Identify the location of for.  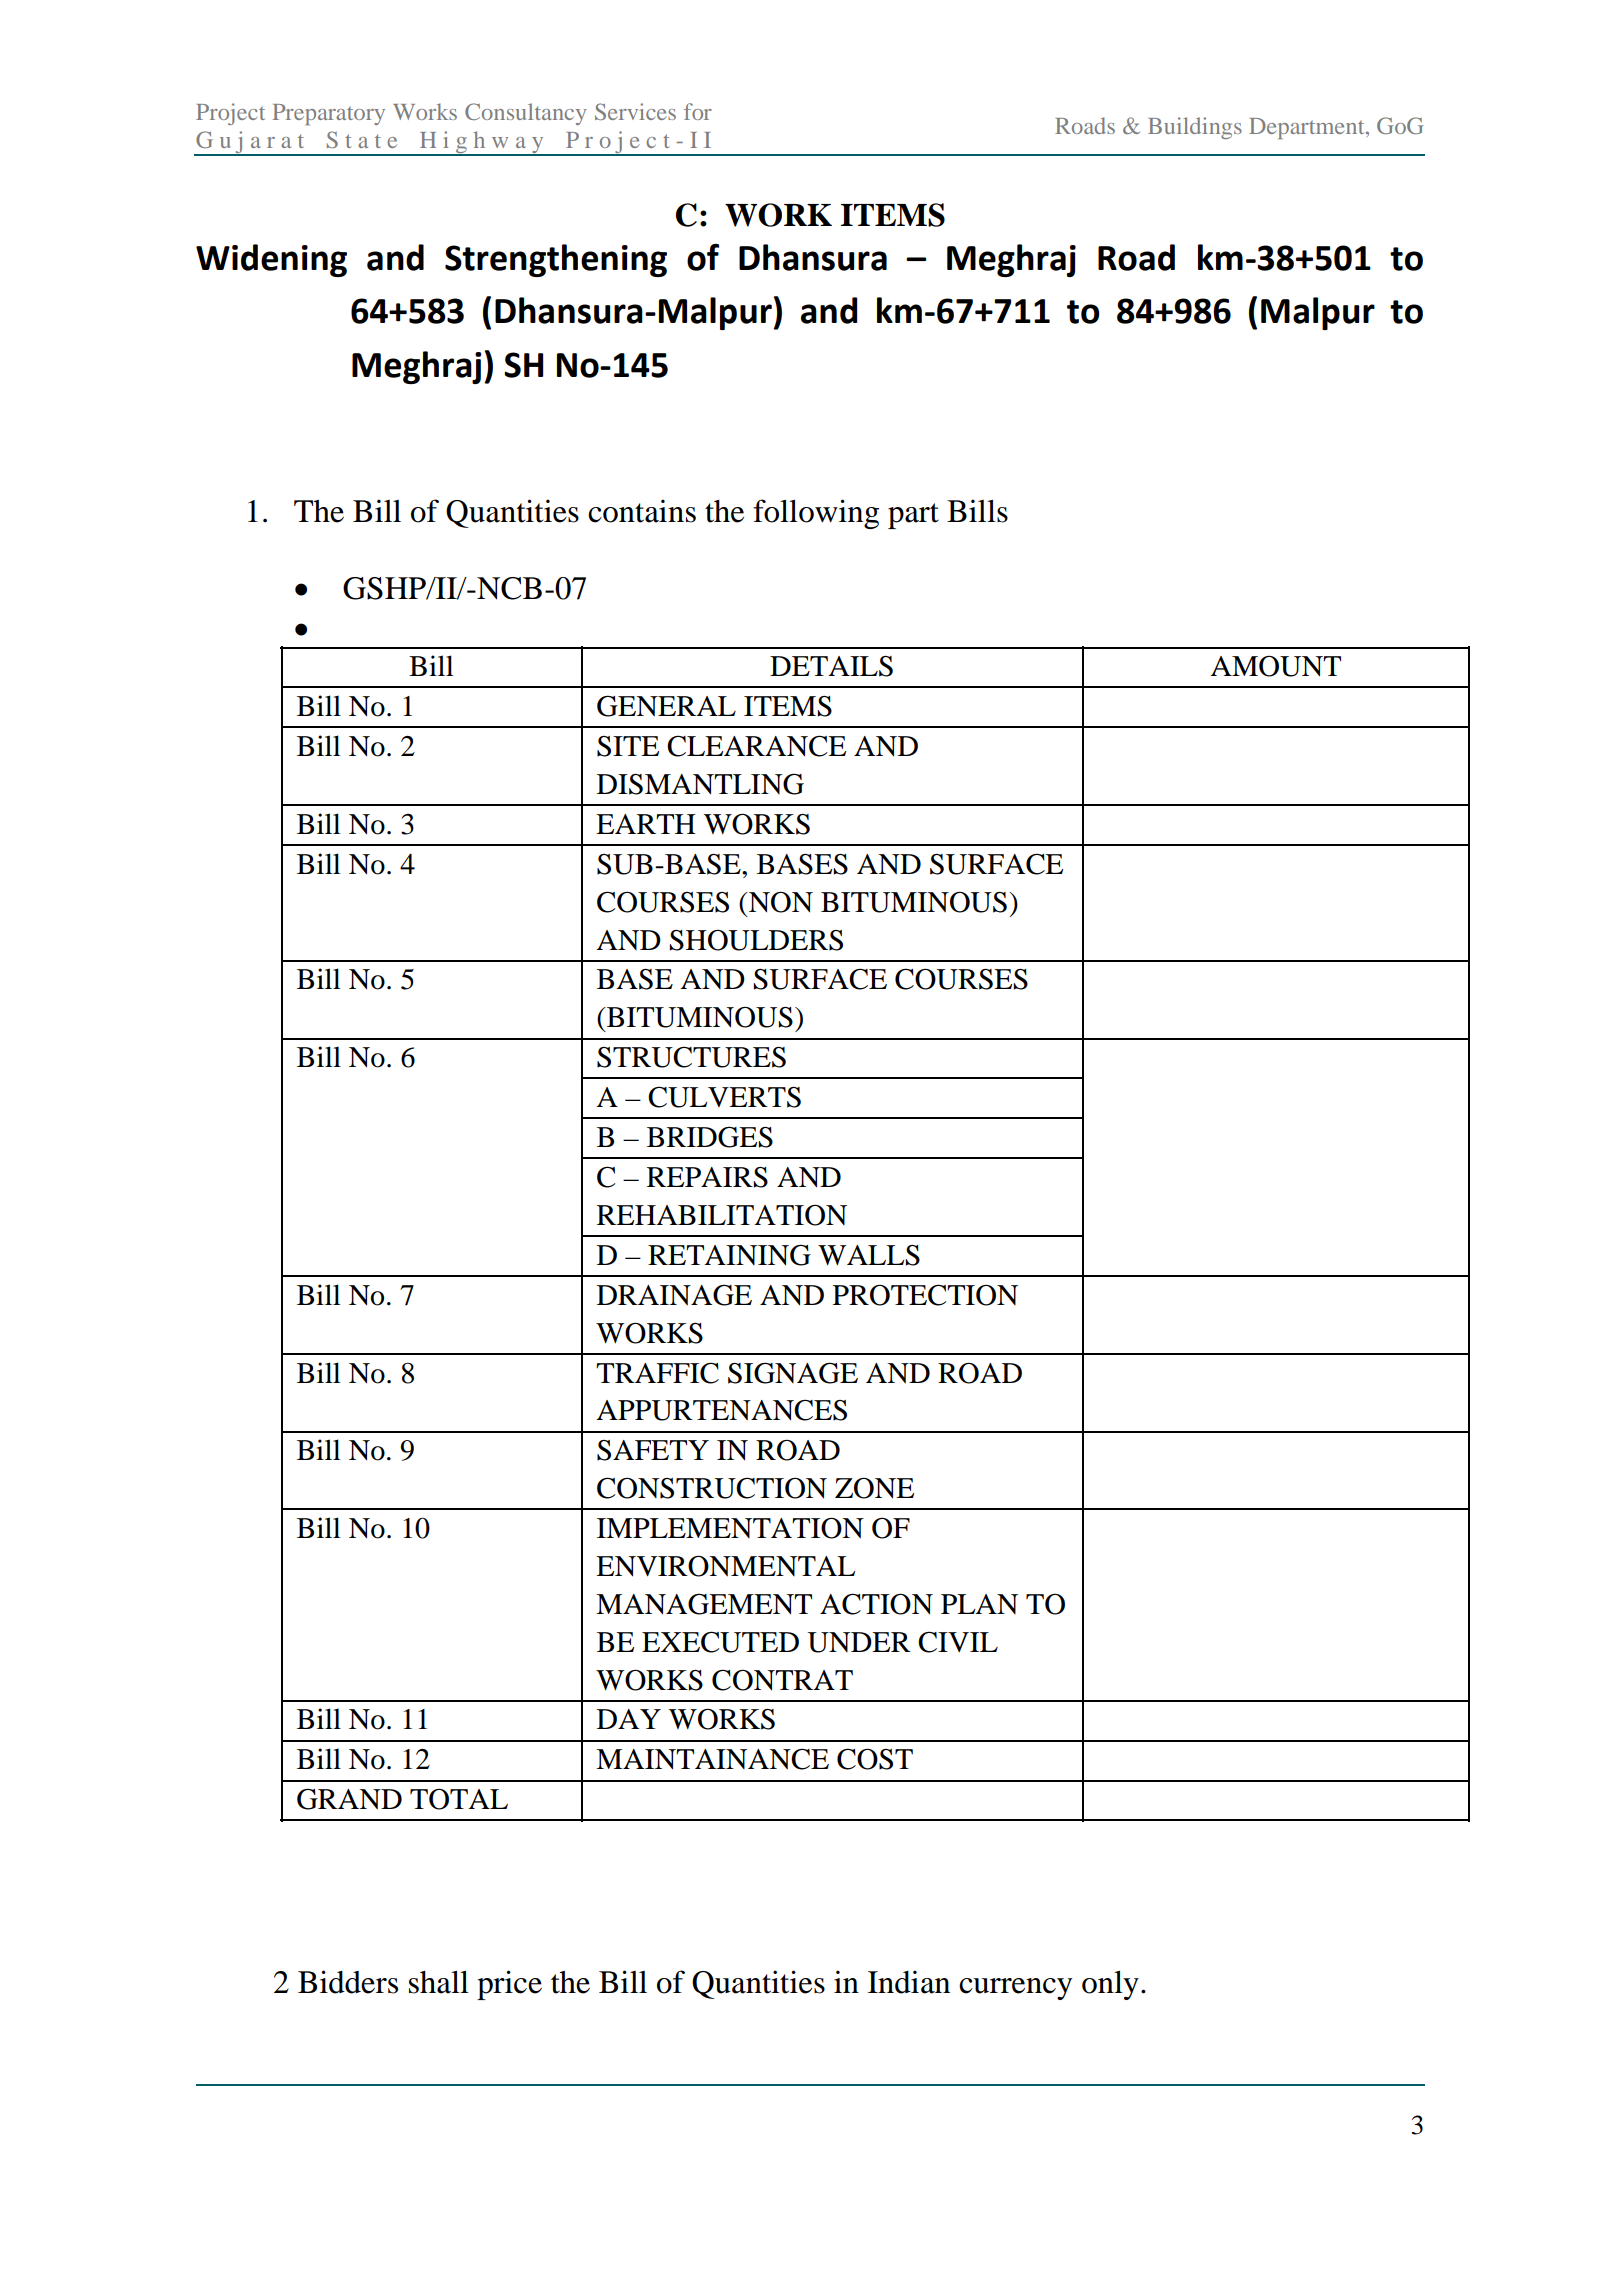
(698, 111).
